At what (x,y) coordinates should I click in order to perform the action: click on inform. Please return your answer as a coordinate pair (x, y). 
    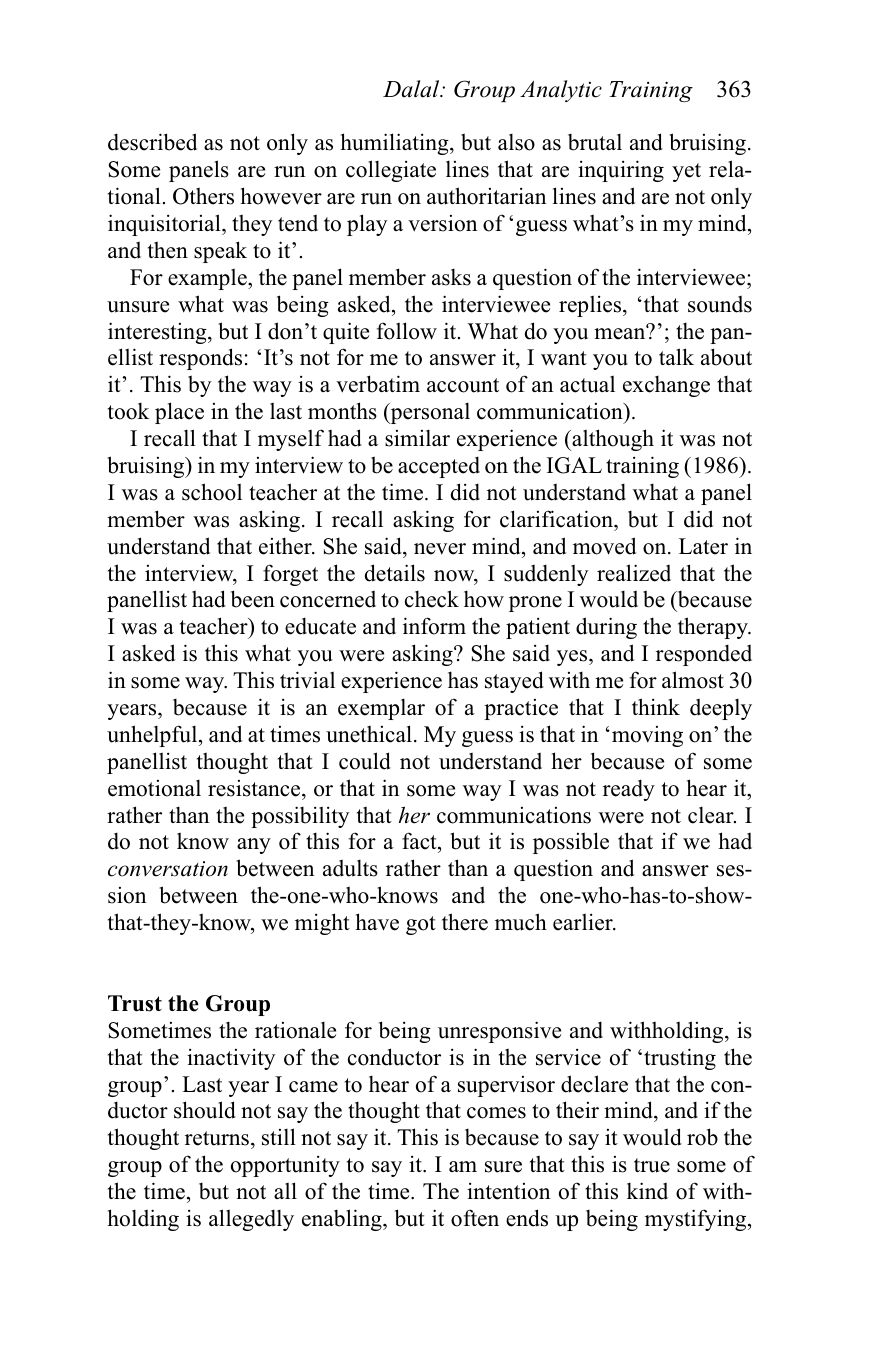
    Looking at the image, I should click on (434, 626).
